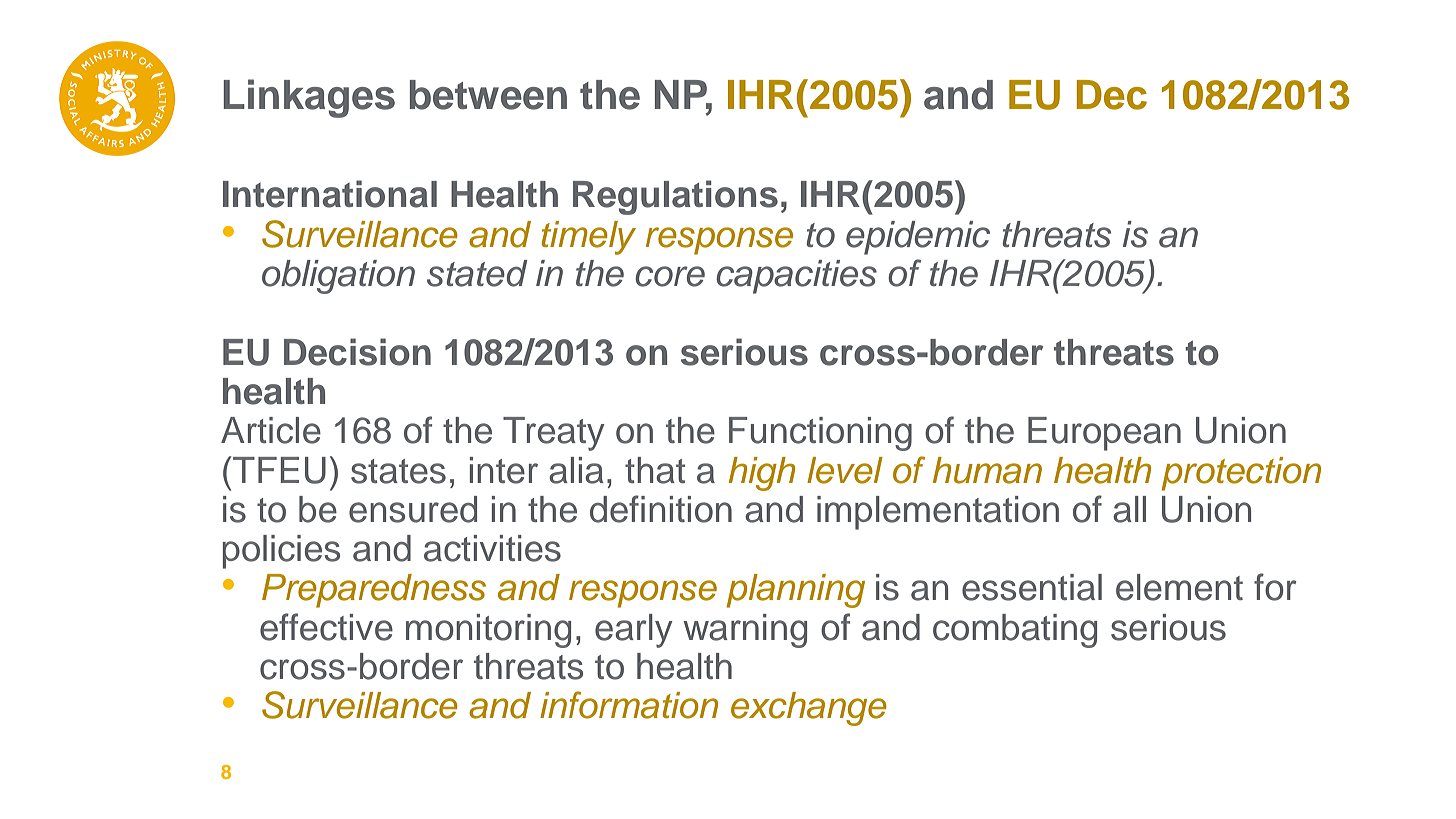 The image size is (1456, 819). What do you see at coordinates (326, 627) in the screenshot?
I see `effective` at bounding box center [326, 627].
